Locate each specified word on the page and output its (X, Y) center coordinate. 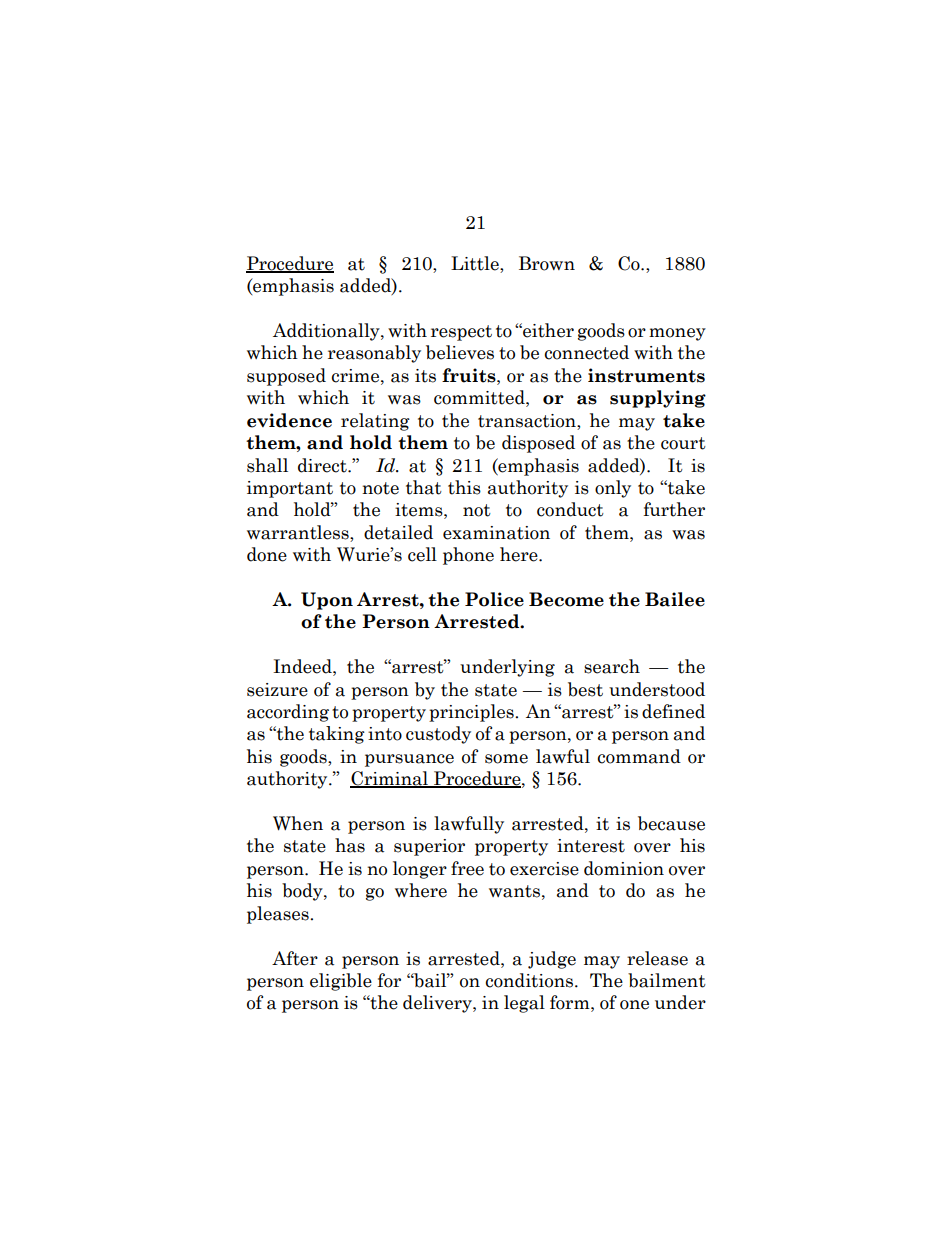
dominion (624, 868)
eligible (341, 982)
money (677, 334)
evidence (289, 420)
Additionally (327, 332)
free (467, 868)
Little (476, 263)
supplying (658, 399)
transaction (528, 421)
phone (468, 556)
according (288, 713)
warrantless (299, 532)
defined (673, 711)
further (674, 509)
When (298, 823)
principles (472, 713)
